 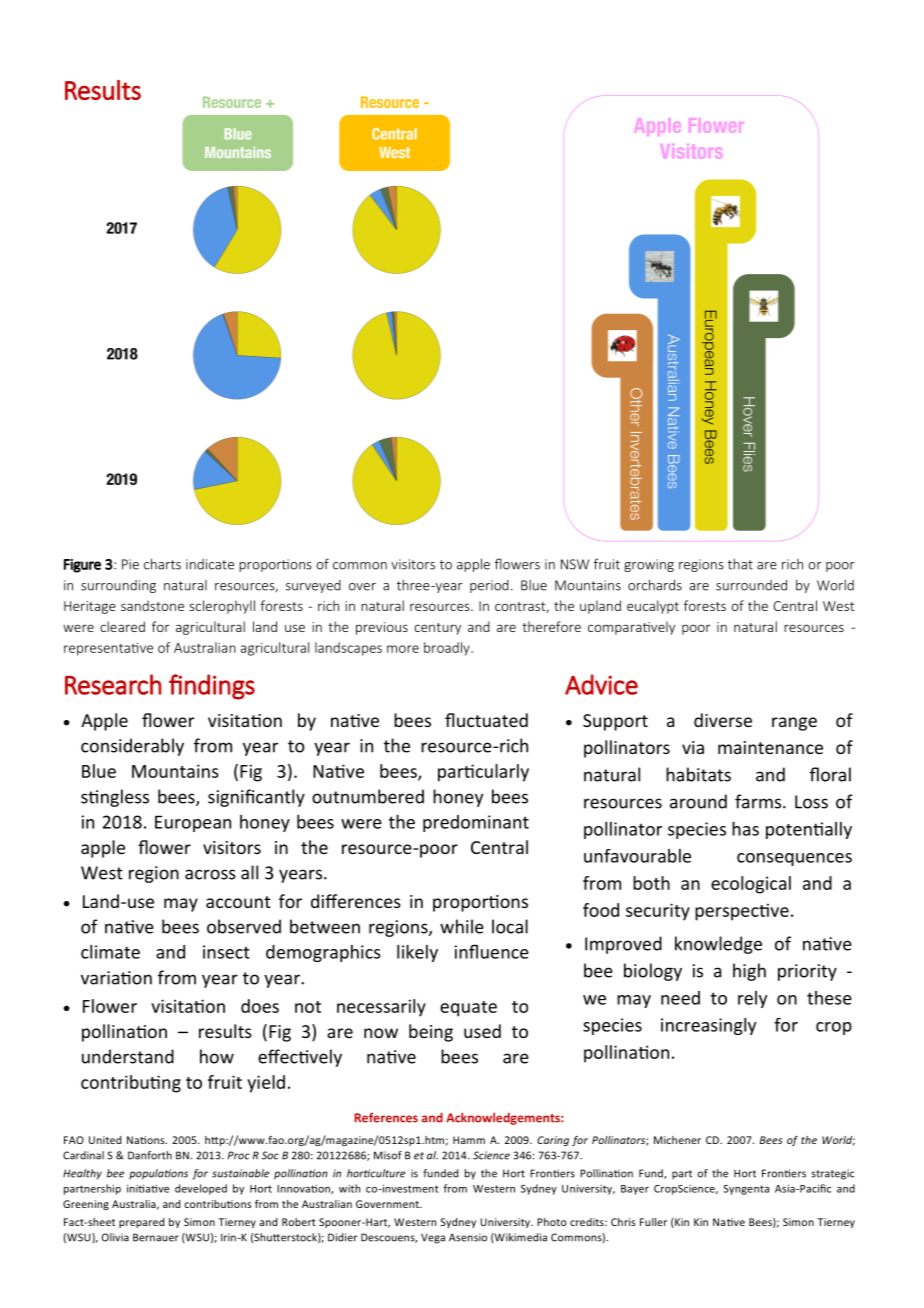 I want to click on surrounded, so click(x=751, y=585).
